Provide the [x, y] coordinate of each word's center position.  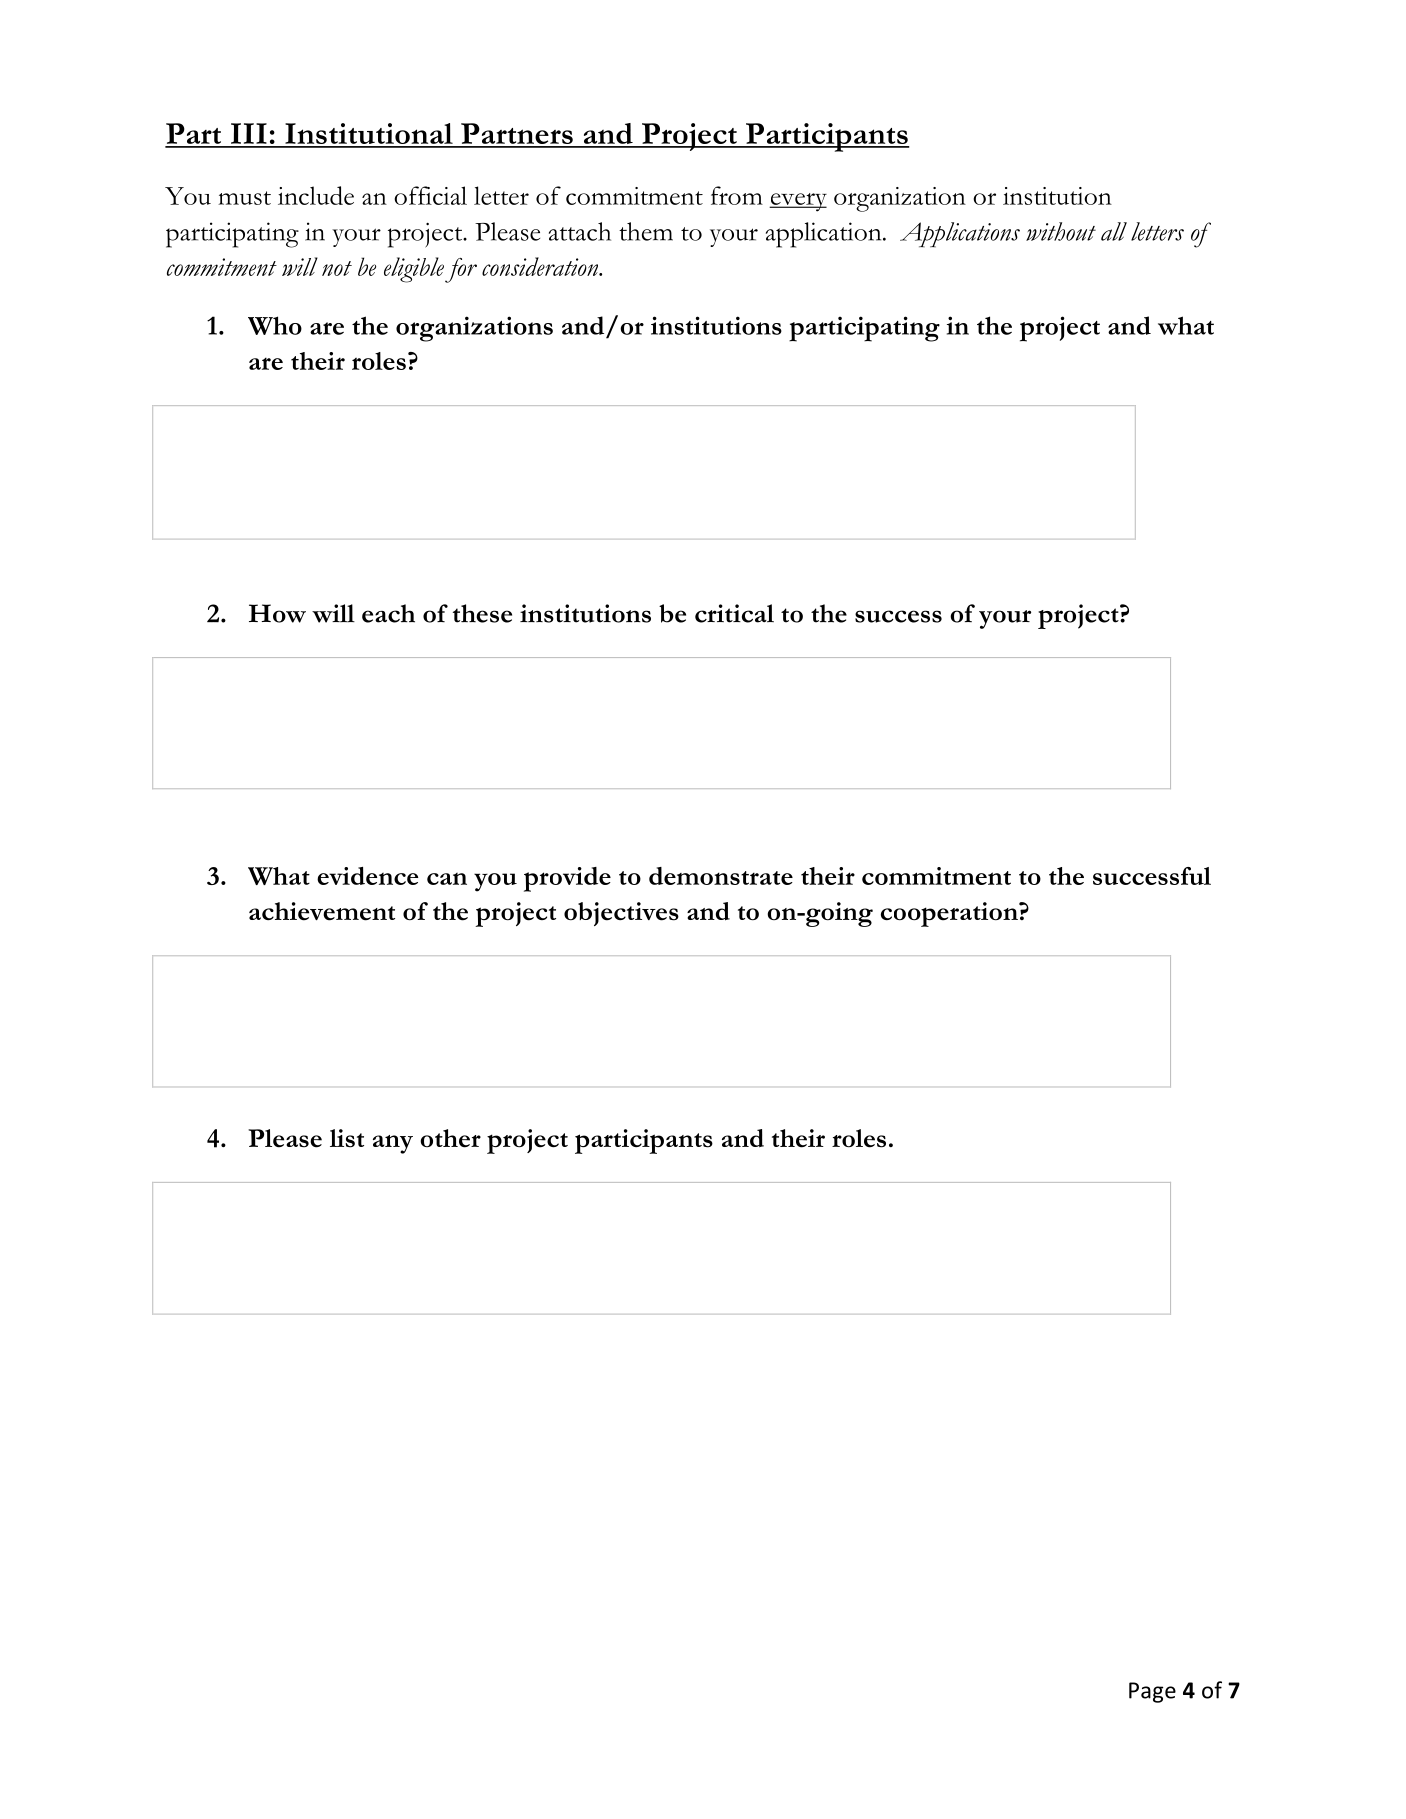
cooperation [950, 914]
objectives [621, 914]
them [646, 231]
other [450, 1138]
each [388, 613]
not [337, 268]
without [1061, 231]
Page [1152, 1692]
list [347, 1138]
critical [734, 613]
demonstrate [721, 876]
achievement [322, 911]
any [393, 1144]
